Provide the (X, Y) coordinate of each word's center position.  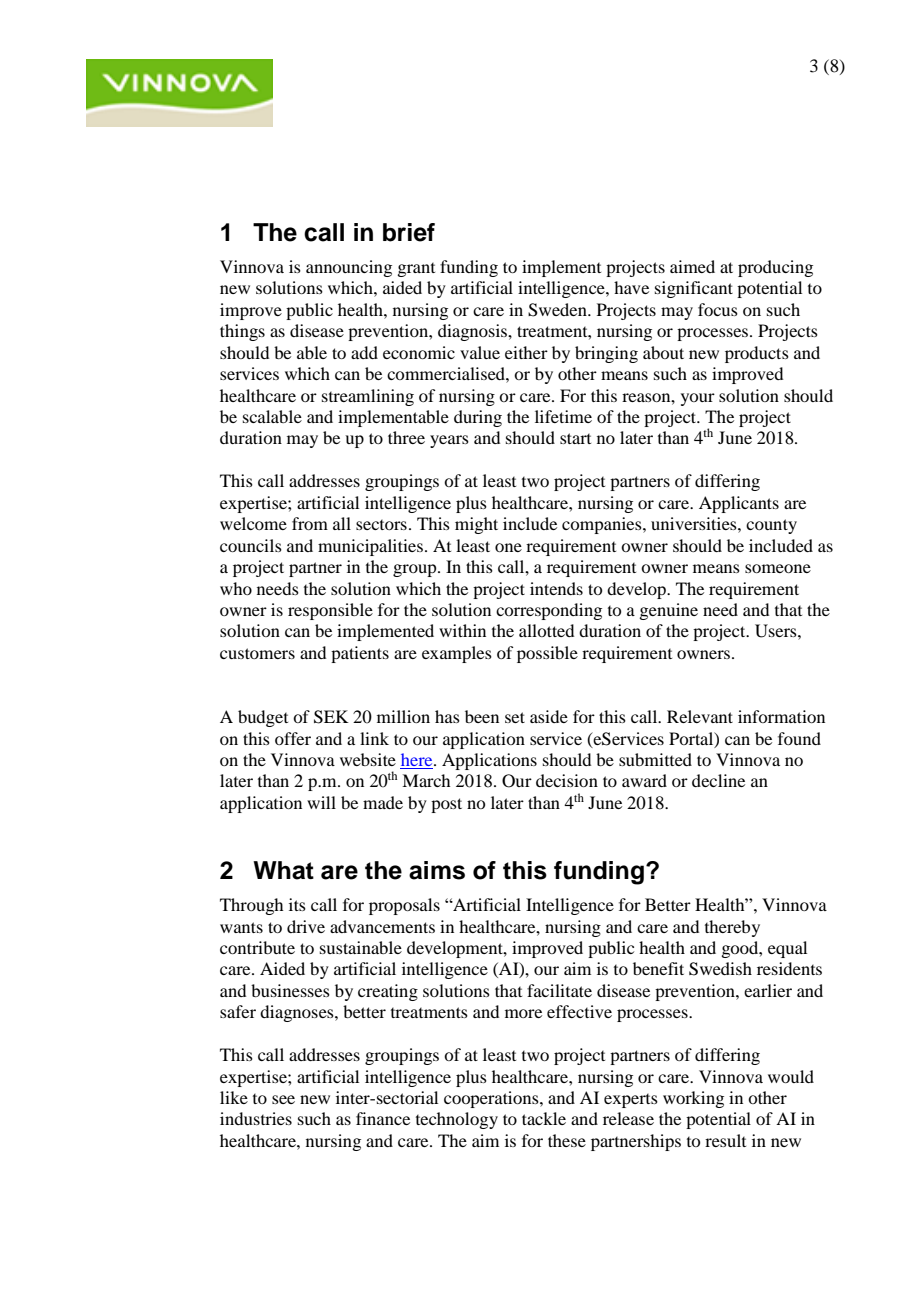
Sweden (558, 310)
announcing (349, 268)
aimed (692, 266)
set (515, 717)
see (283, 1099)
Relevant (700, 716)
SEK (331, 717)
